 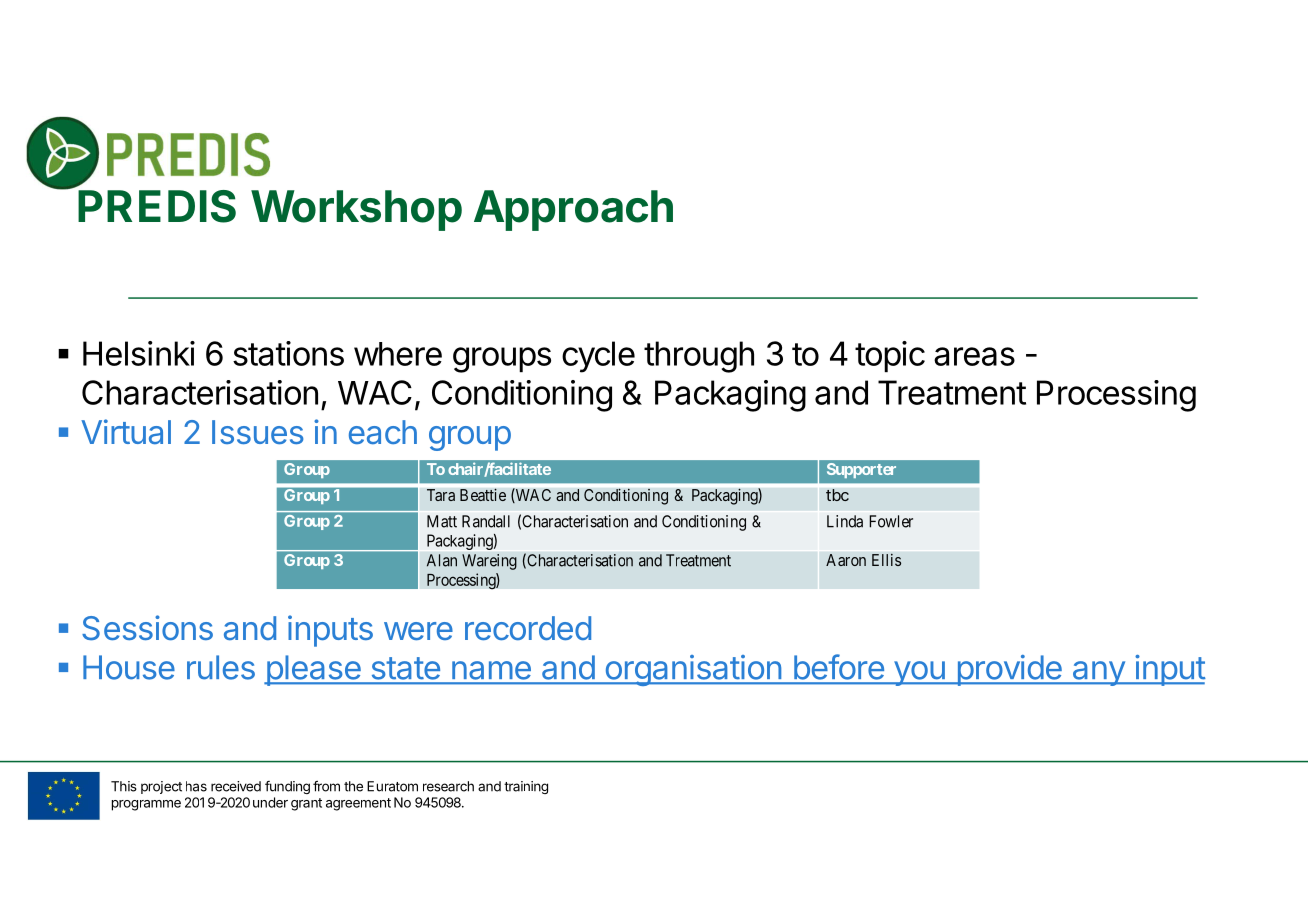 I want to click on received, so click(x=236, y=786).
